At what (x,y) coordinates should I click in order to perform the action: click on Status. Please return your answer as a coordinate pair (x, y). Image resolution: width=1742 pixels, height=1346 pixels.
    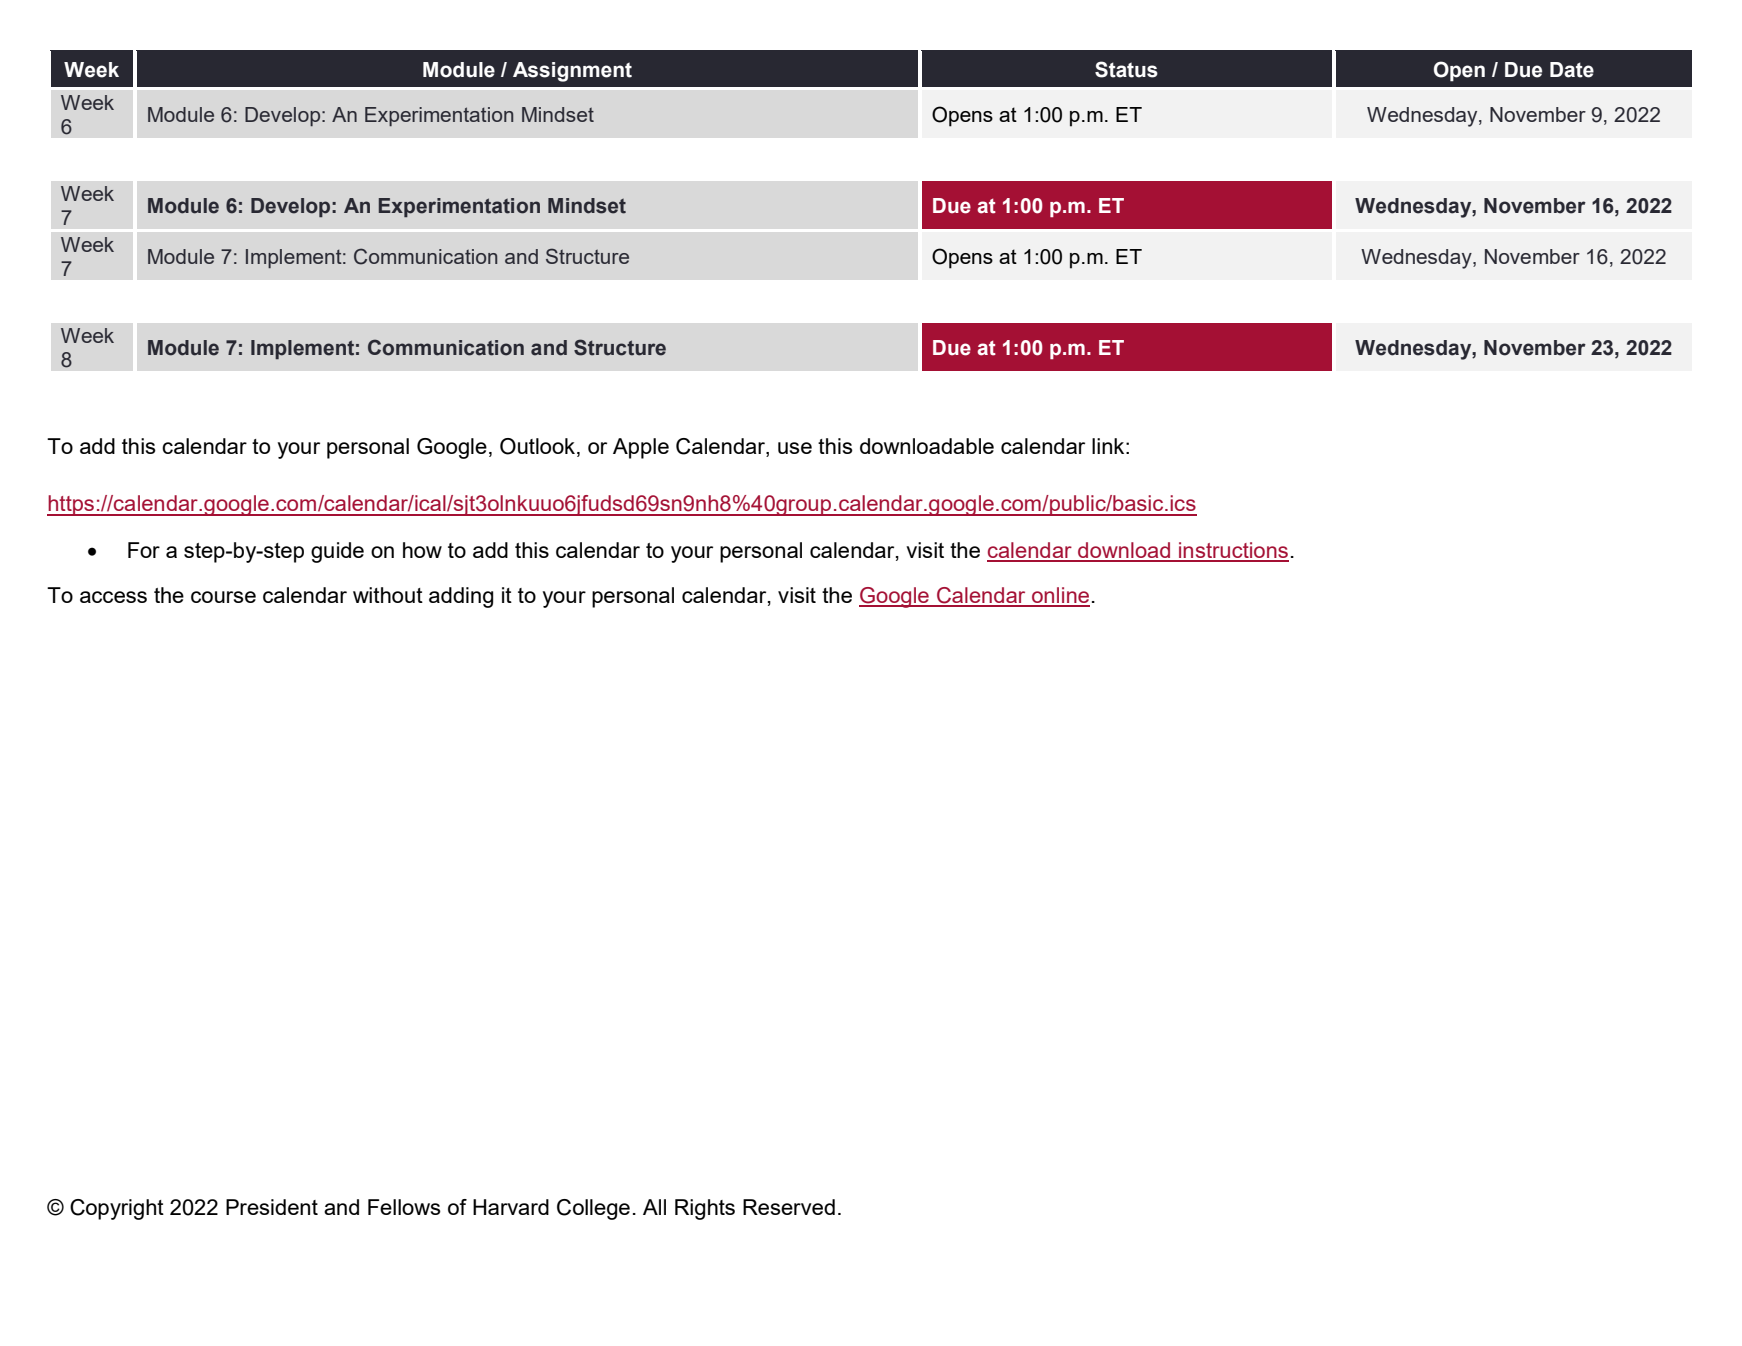
    Looking at the image, I should click on (1126, 69).
